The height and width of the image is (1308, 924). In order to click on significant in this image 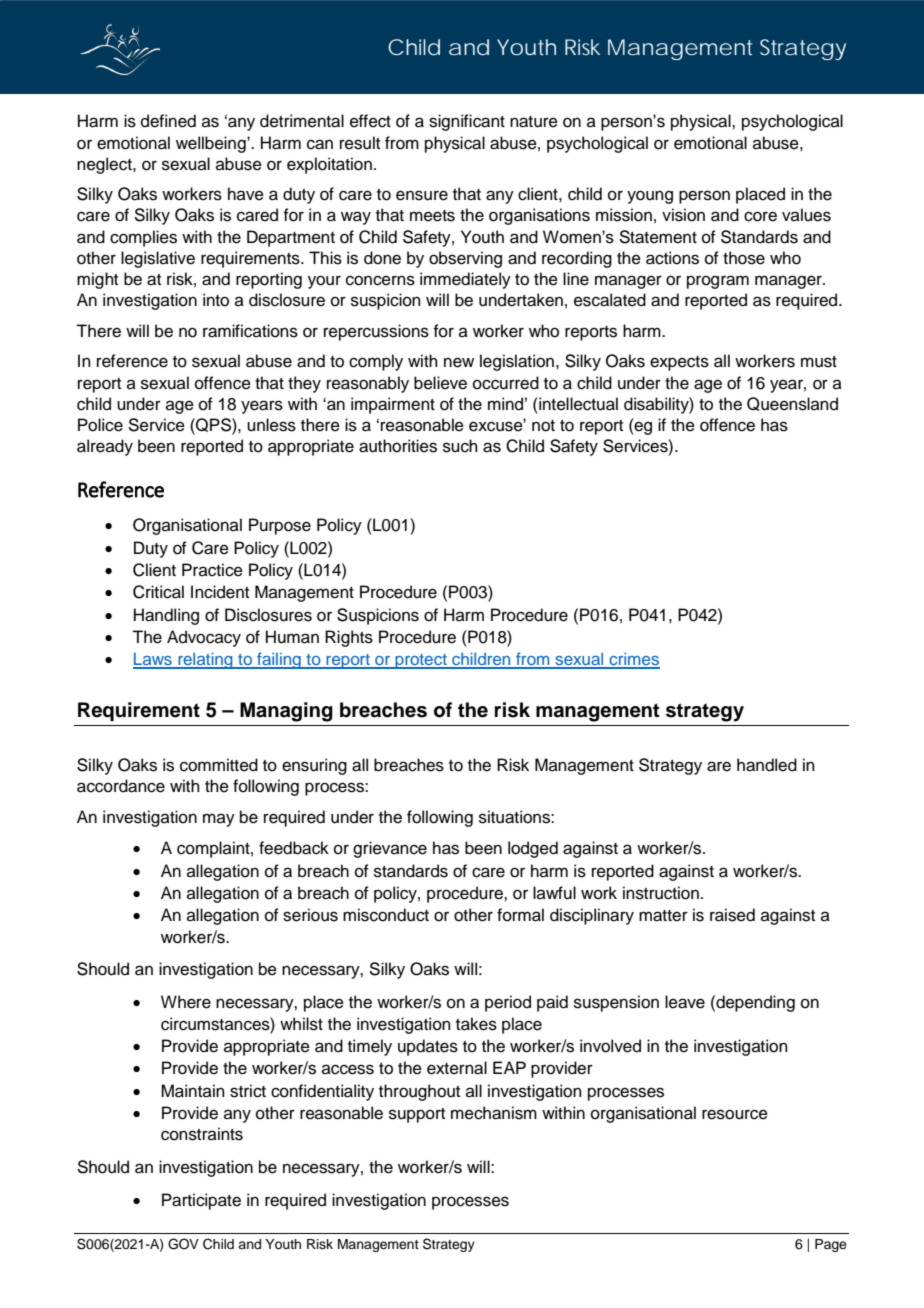, I will do `click(467, 122)`.
